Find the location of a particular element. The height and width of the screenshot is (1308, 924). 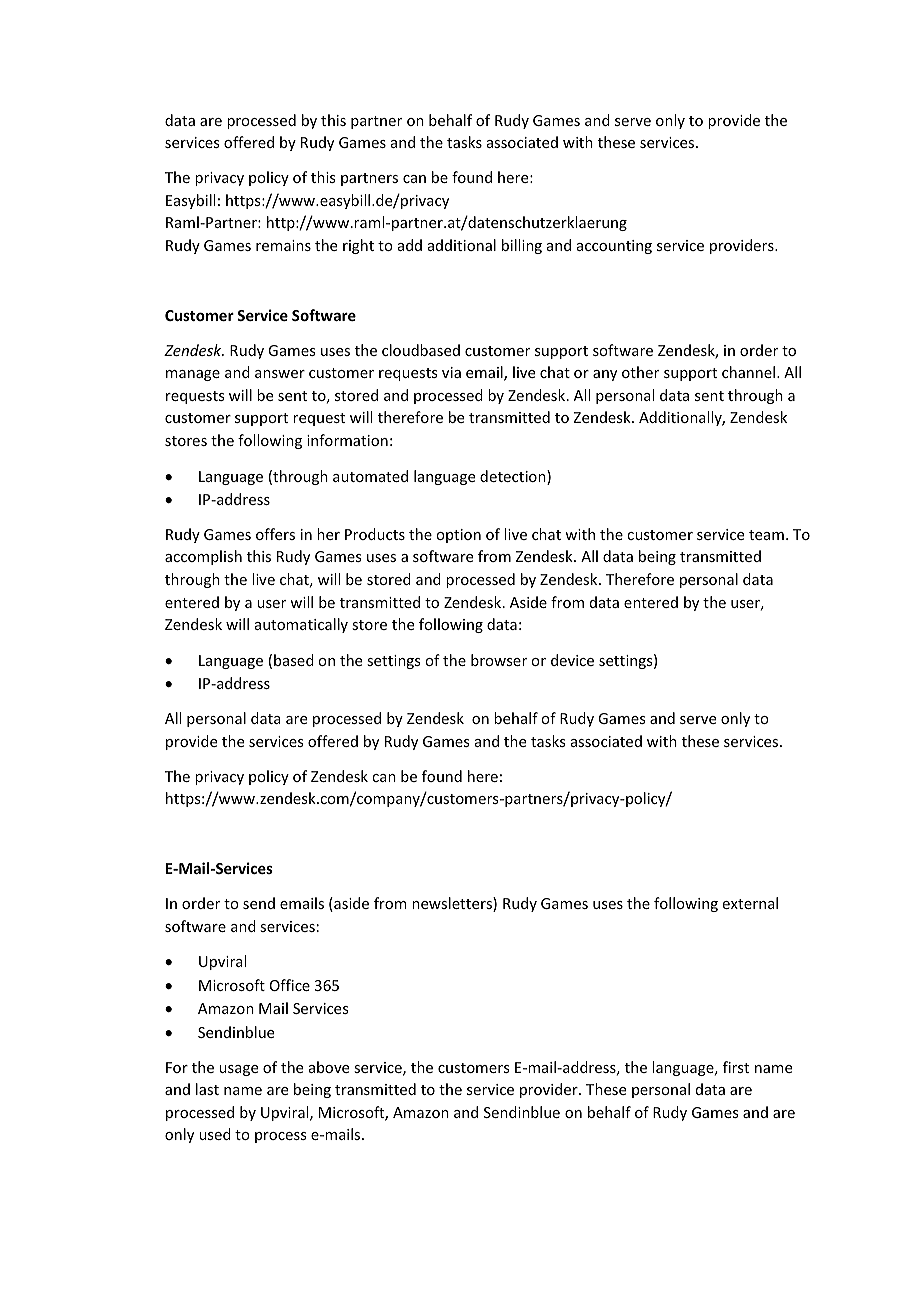

Office is located at coordinates (290, 985).
